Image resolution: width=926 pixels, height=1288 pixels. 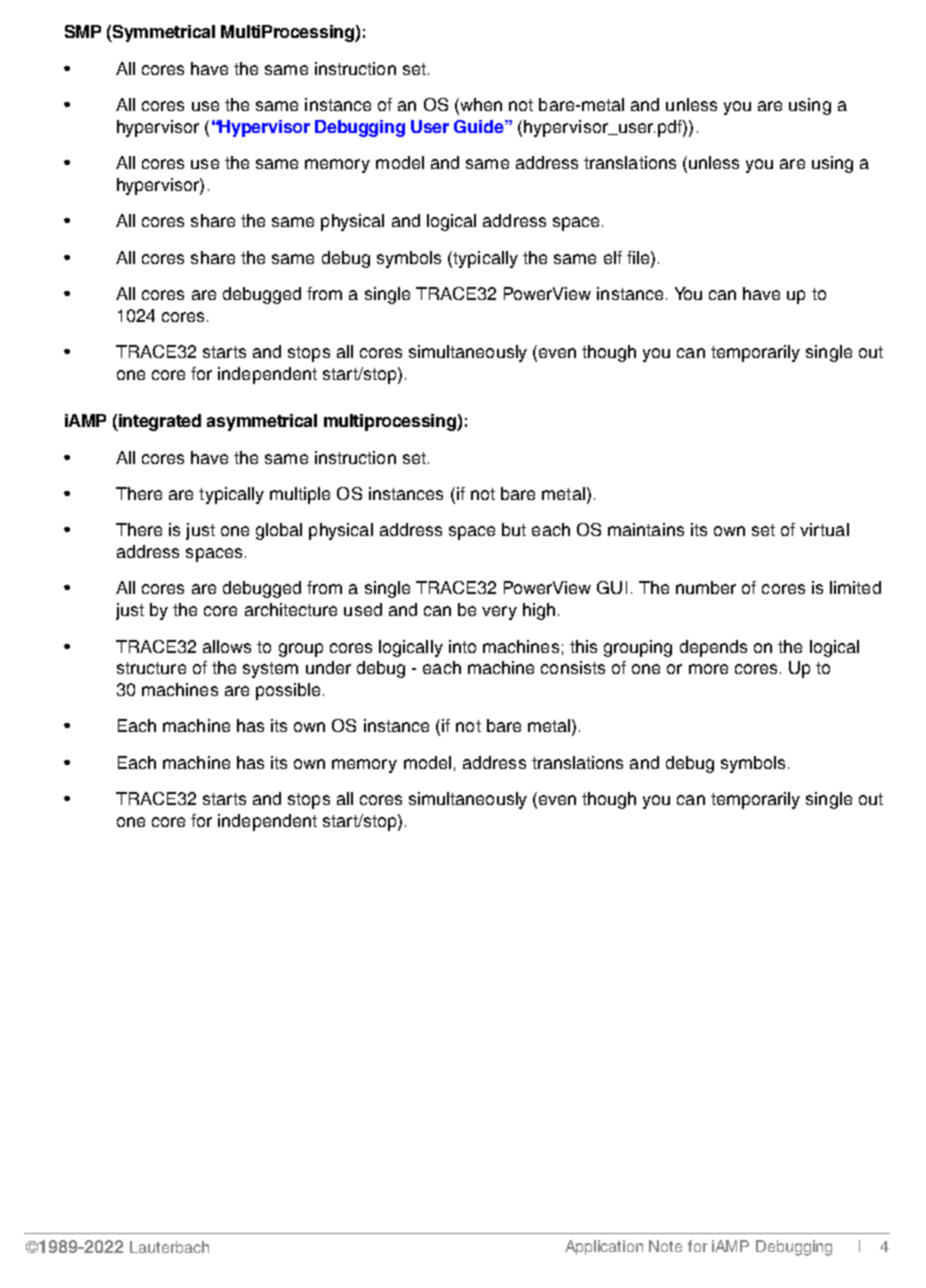 I want to click on structure, so click(x=151, y=668).
